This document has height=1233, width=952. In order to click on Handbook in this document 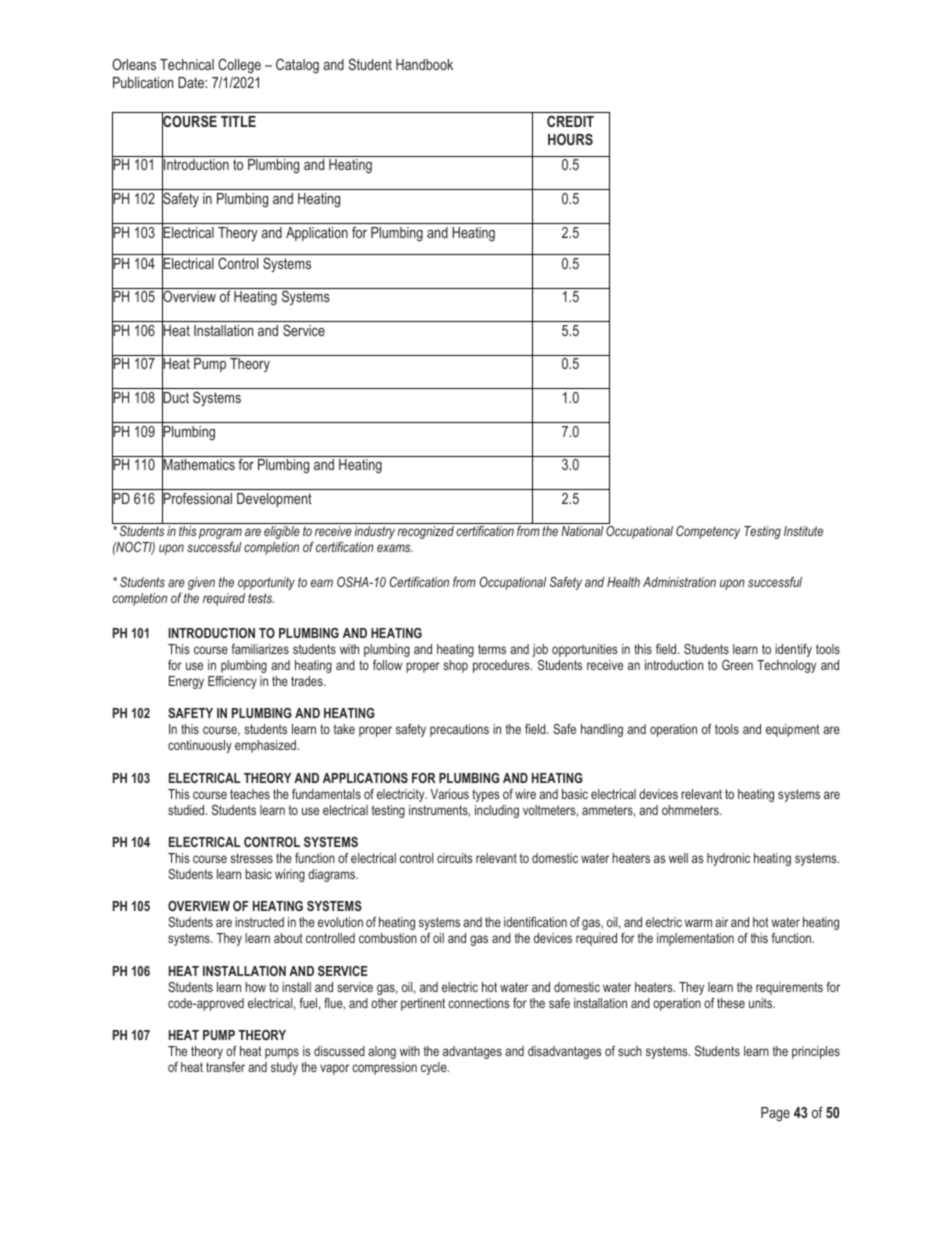, I will do `click(424, 64)`.
